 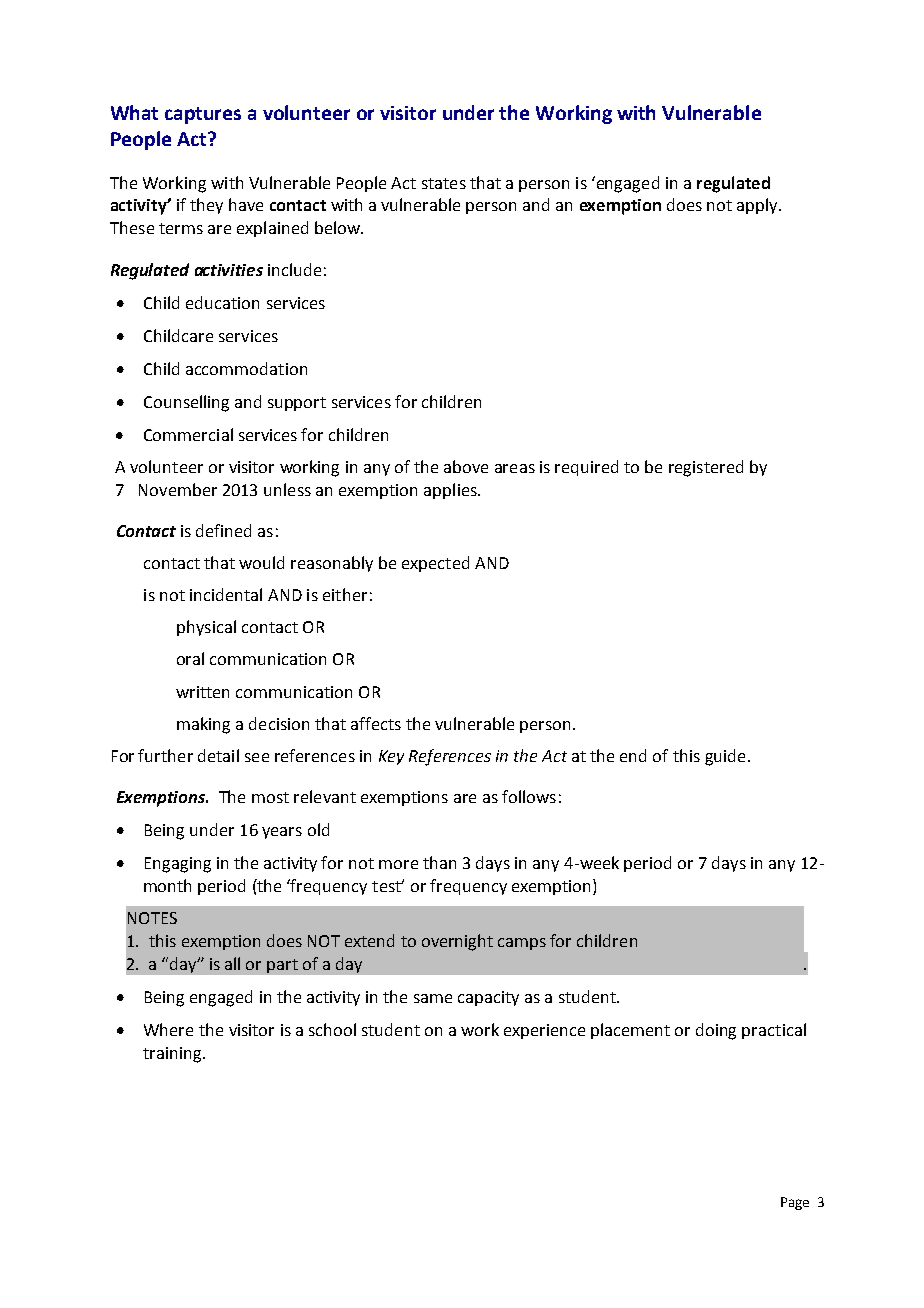 What do you see at coordinates (190, 658) in the image?
I see `oral` at bounding box center [190, 658].
